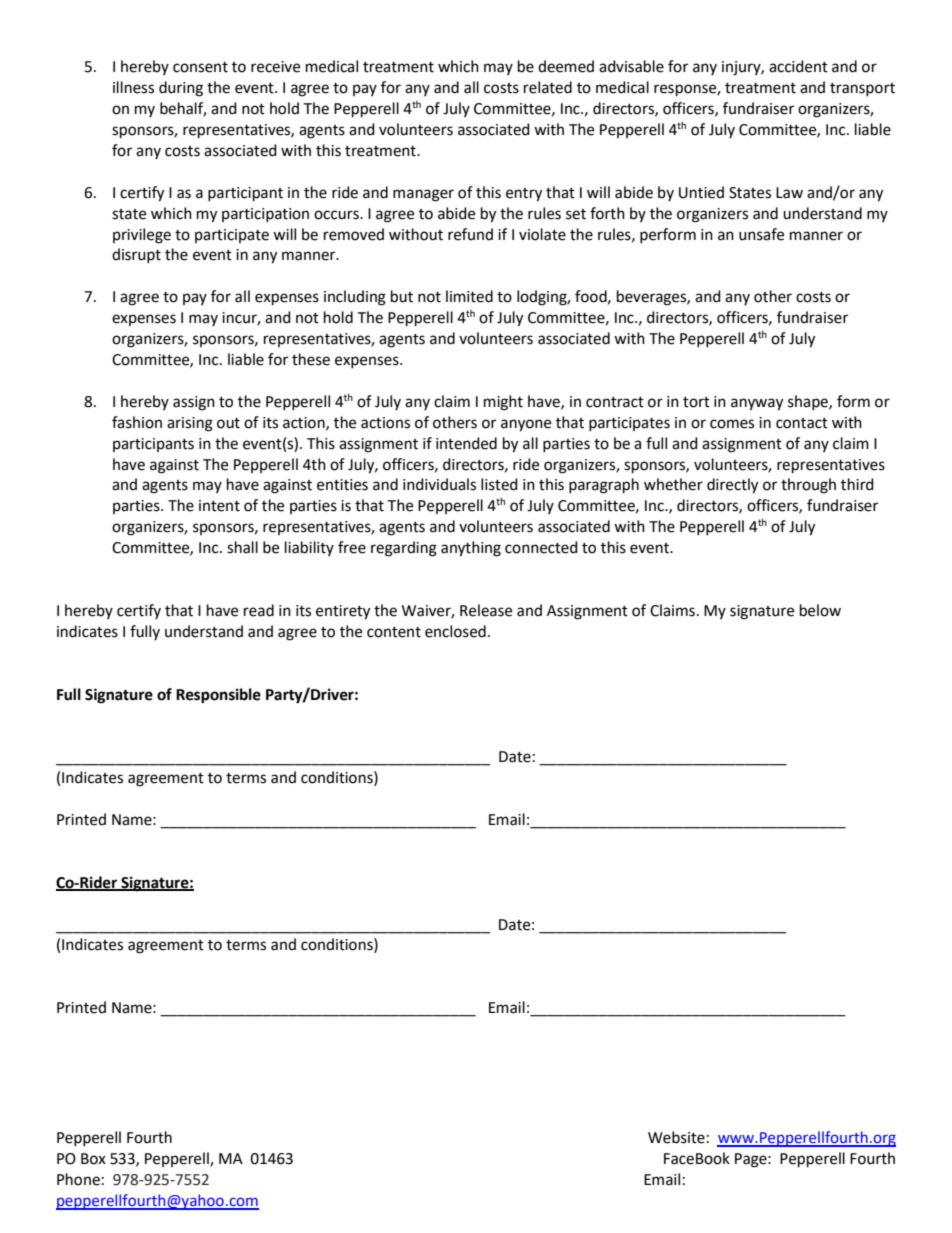 The width and height of the screenshot is (952, 1233). I want to click on content, so click(394, 632).
